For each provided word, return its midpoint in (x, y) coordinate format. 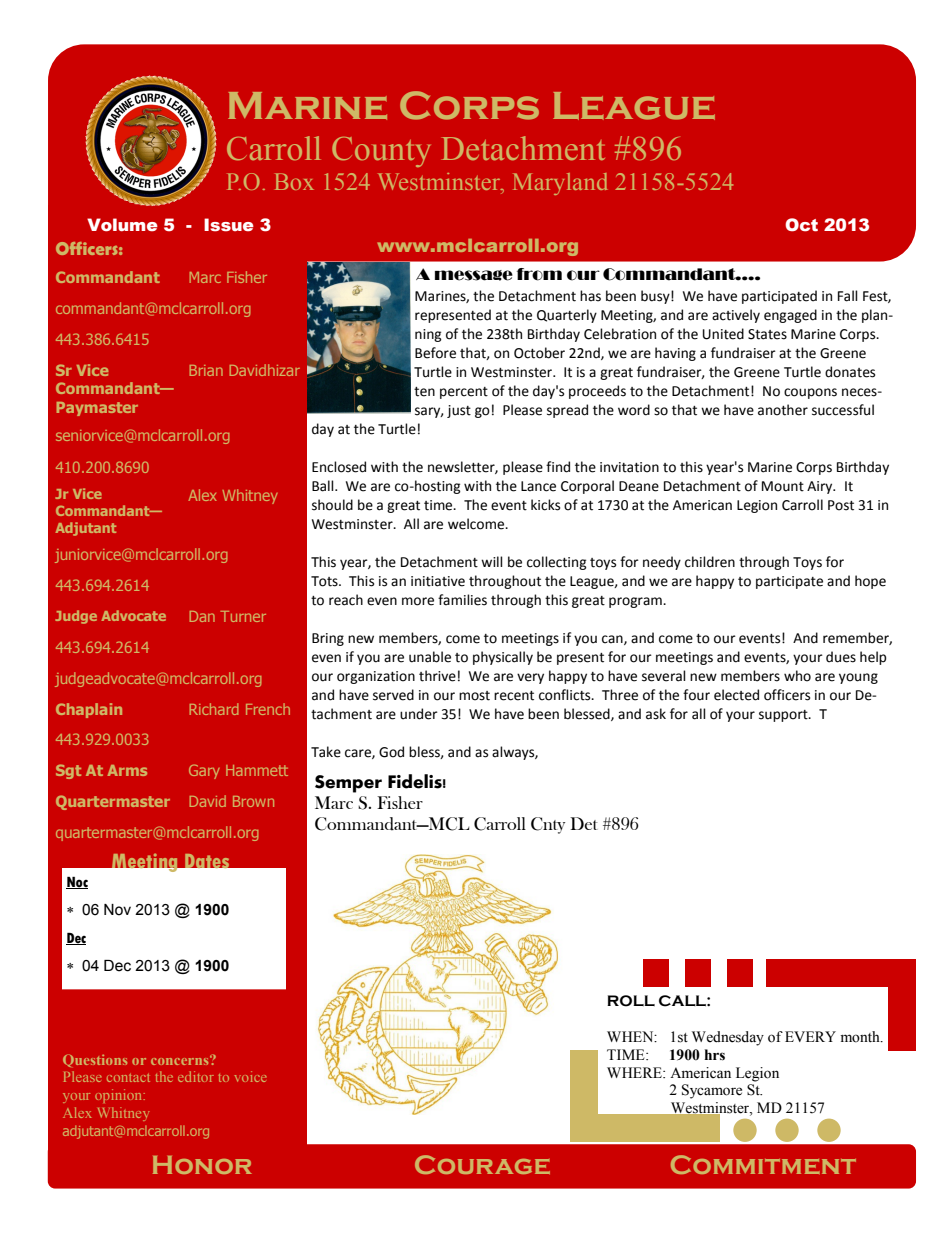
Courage (482, 1164)
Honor (202, 1165)
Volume (122, 225)
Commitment (763, 1164)
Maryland (560, 184)
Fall (848, 296)
